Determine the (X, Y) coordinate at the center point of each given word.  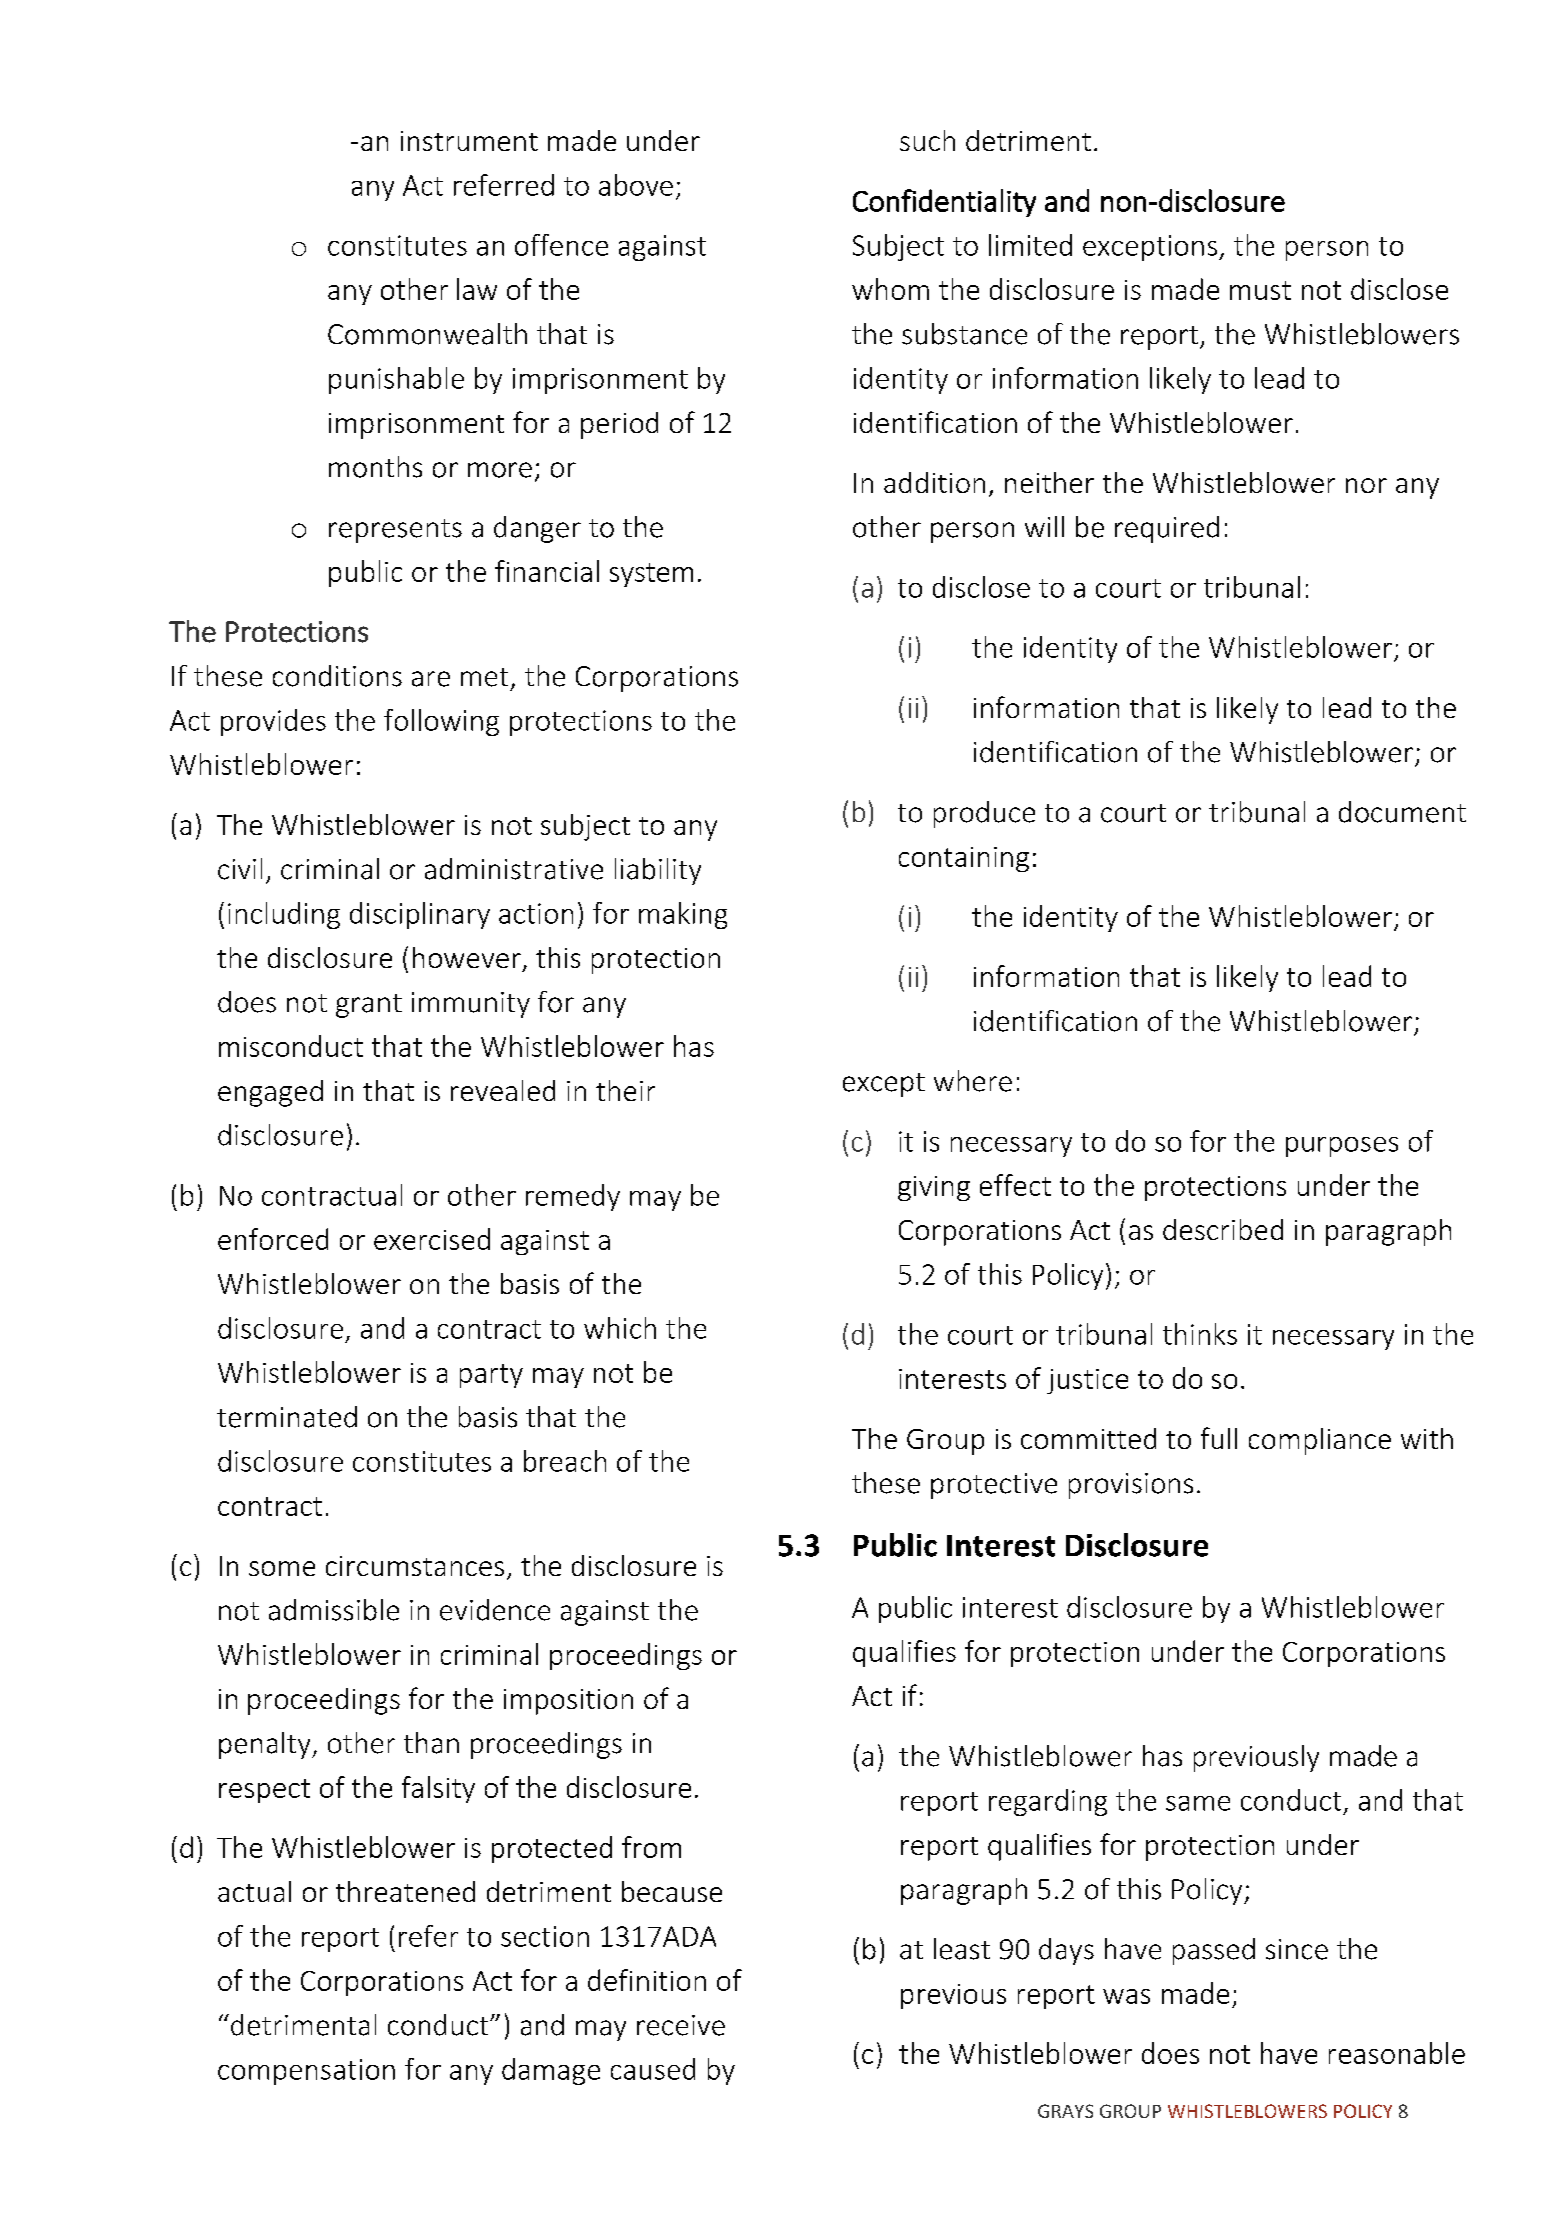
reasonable (1397, 2053)
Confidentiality (944, 203)
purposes (1342, 1147)
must (1260, 290)
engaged (270, 1093)
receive (681, 2025)
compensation (306, 2072)
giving (934, 1188)
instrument (469, 141)
